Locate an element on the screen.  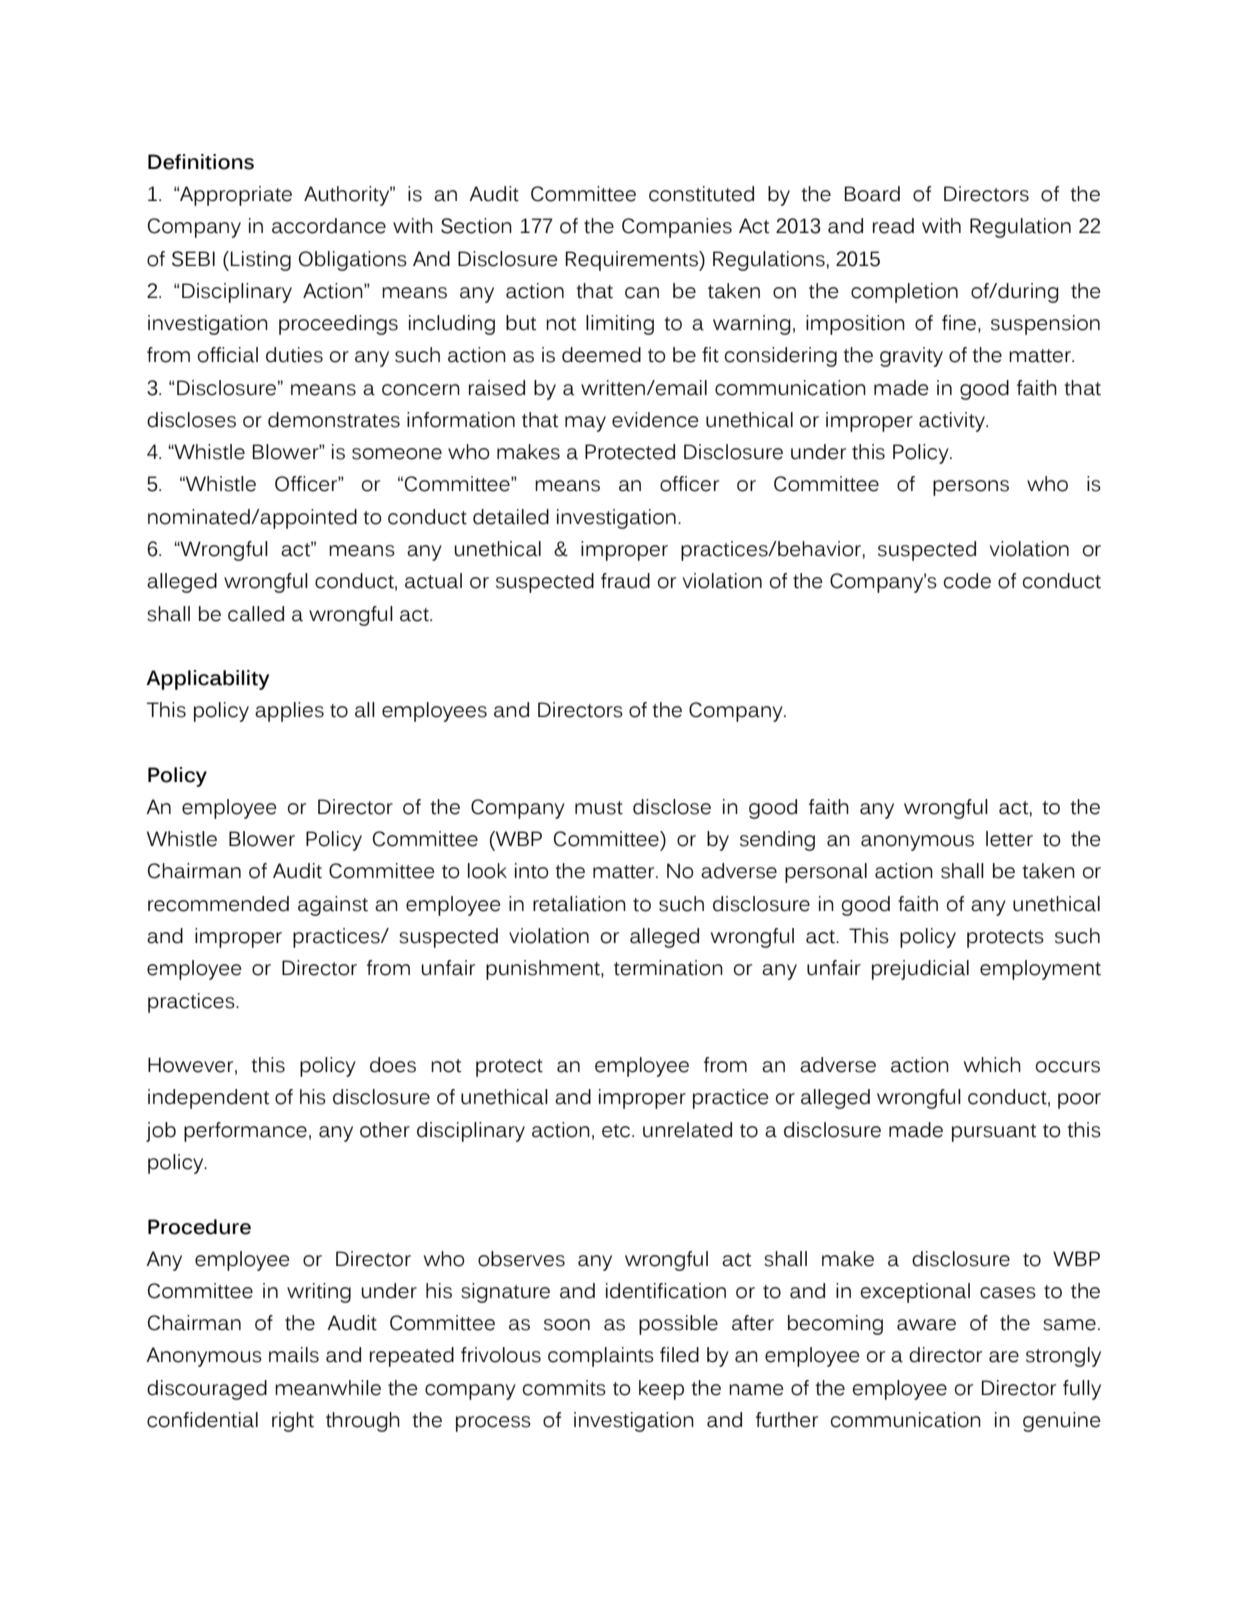
mails is located at coordinates (294, 1355).
